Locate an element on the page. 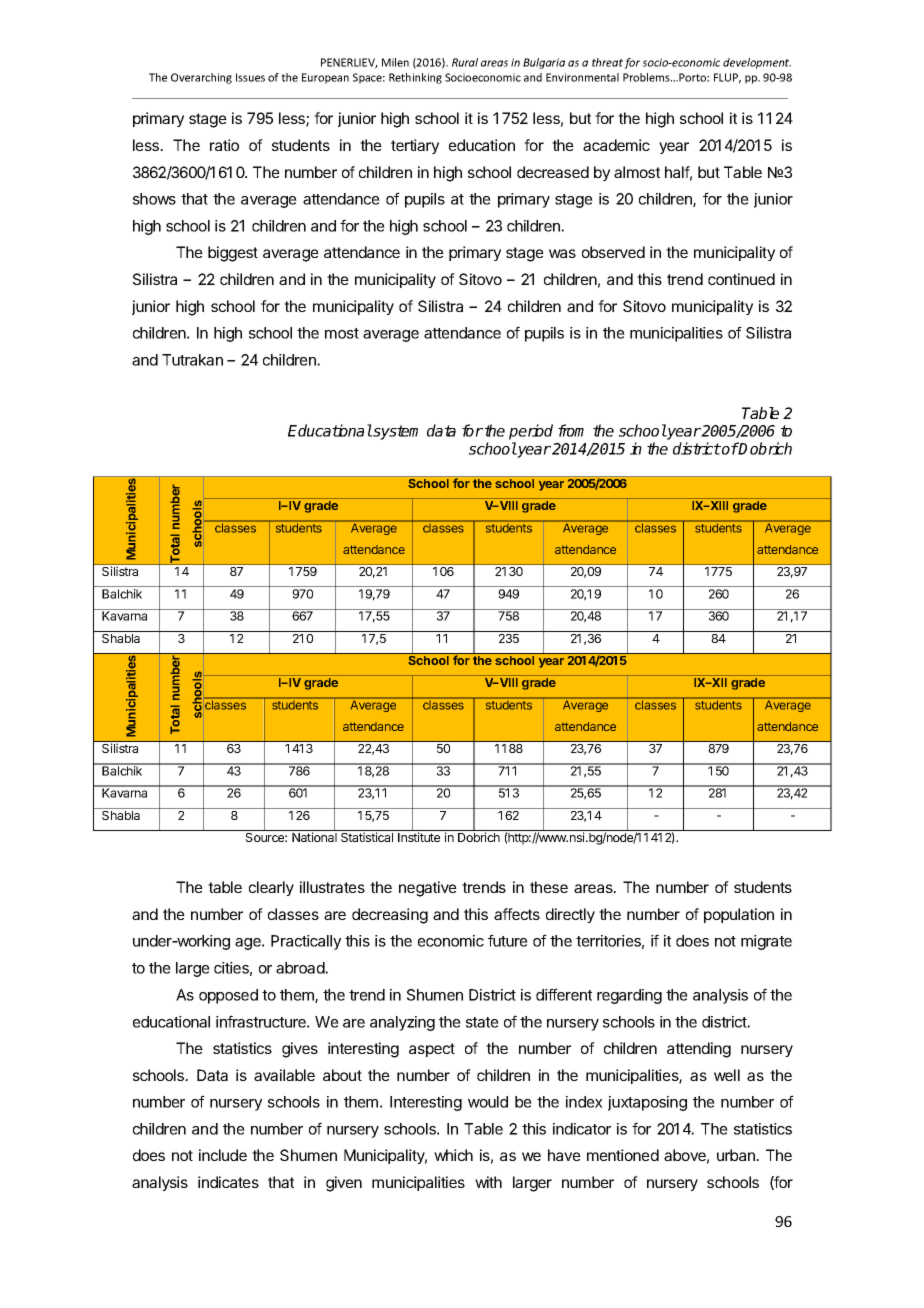 This document has height=1308, width=924. development is located at coordinates (757, 63).
